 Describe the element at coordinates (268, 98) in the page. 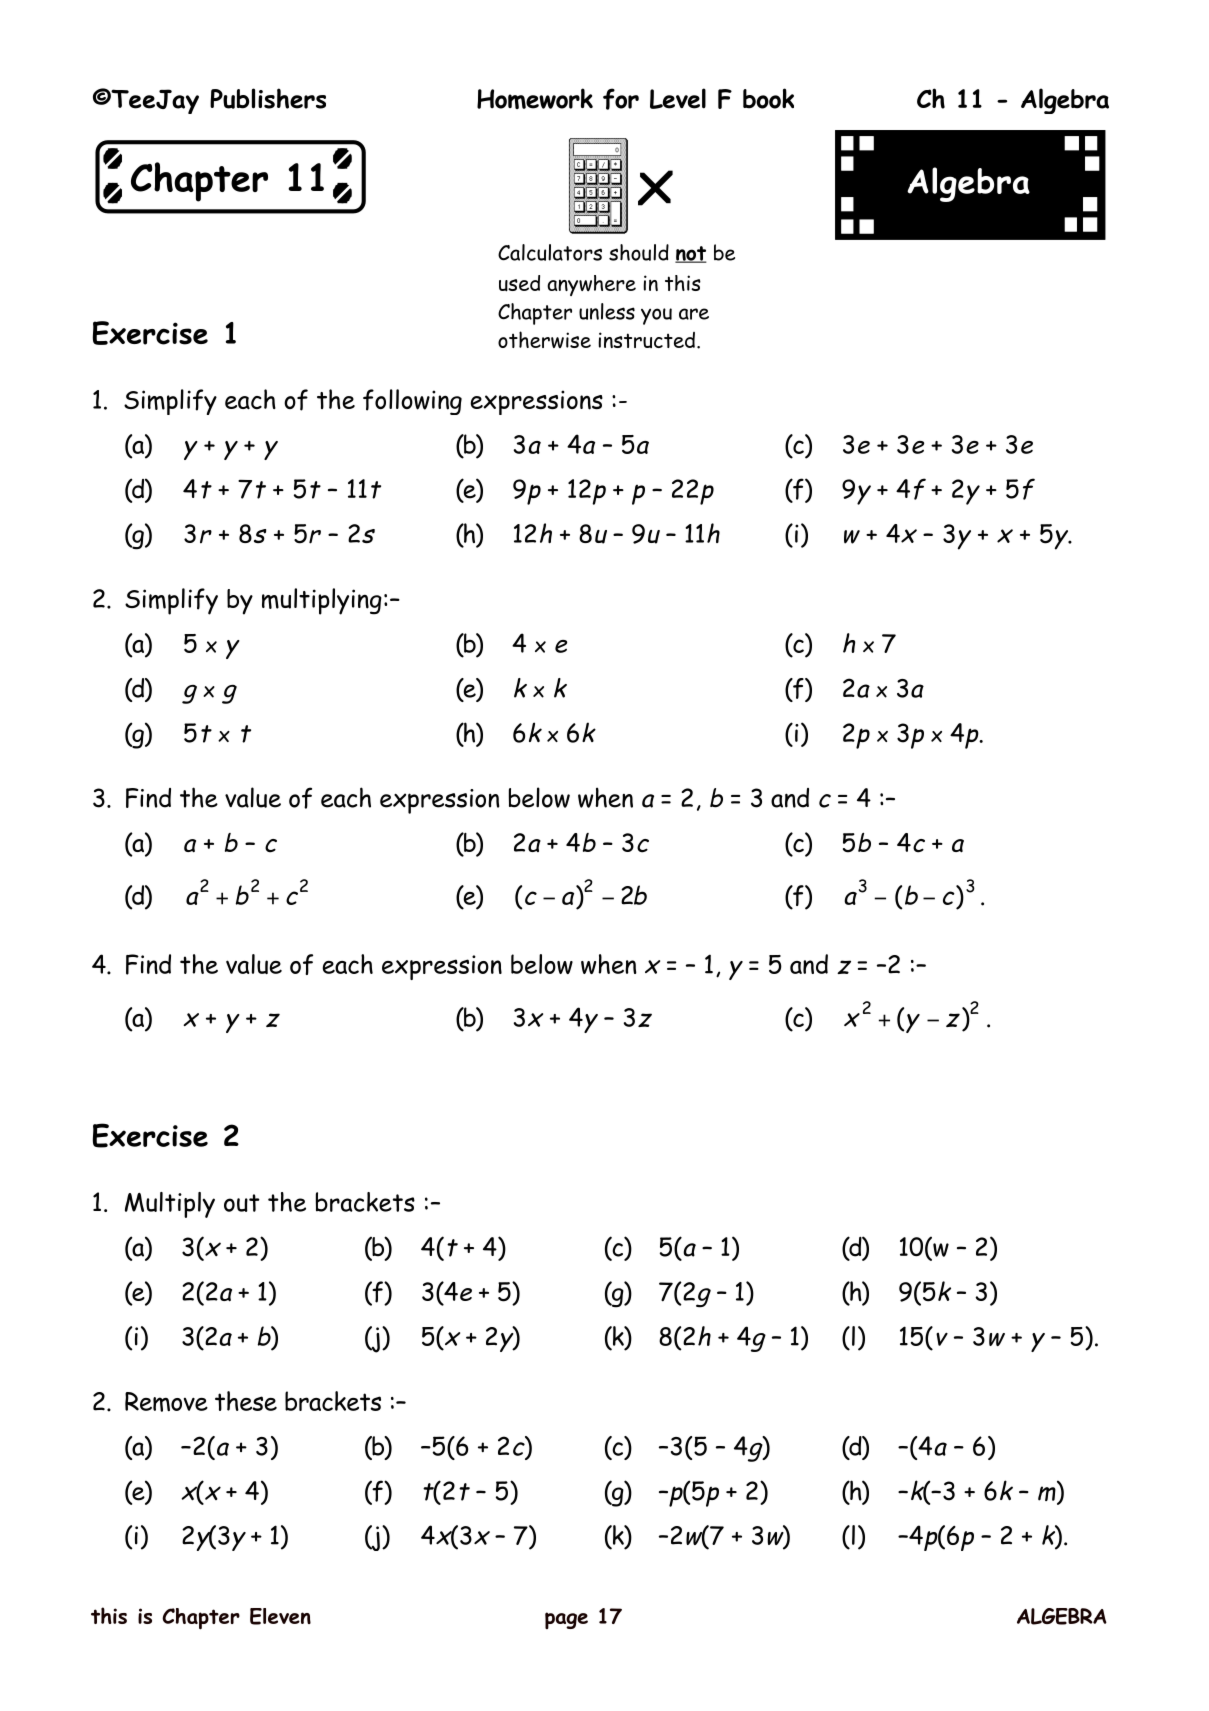

I see `Publishers` at that location.
